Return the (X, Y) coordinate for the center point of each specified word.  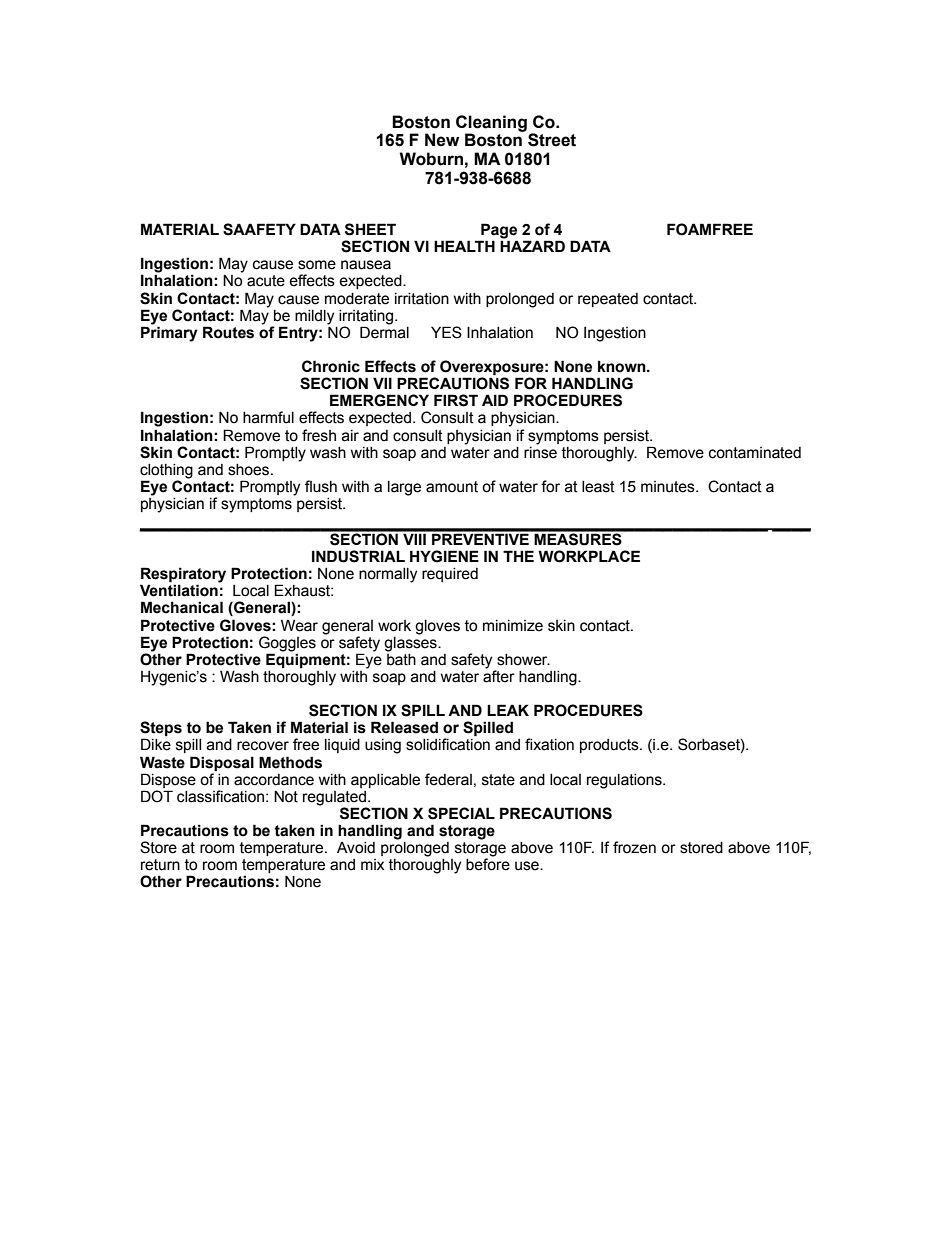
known (623, 366)
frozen (634, 847)
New (442, 140)
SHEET (370, 229)
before (488, 863)
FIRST (456, 400)
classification (220, 796)
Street (552, 140)
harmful (268, 417)
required (450, 575)
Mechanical (182, 607)
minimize (513, 626)
